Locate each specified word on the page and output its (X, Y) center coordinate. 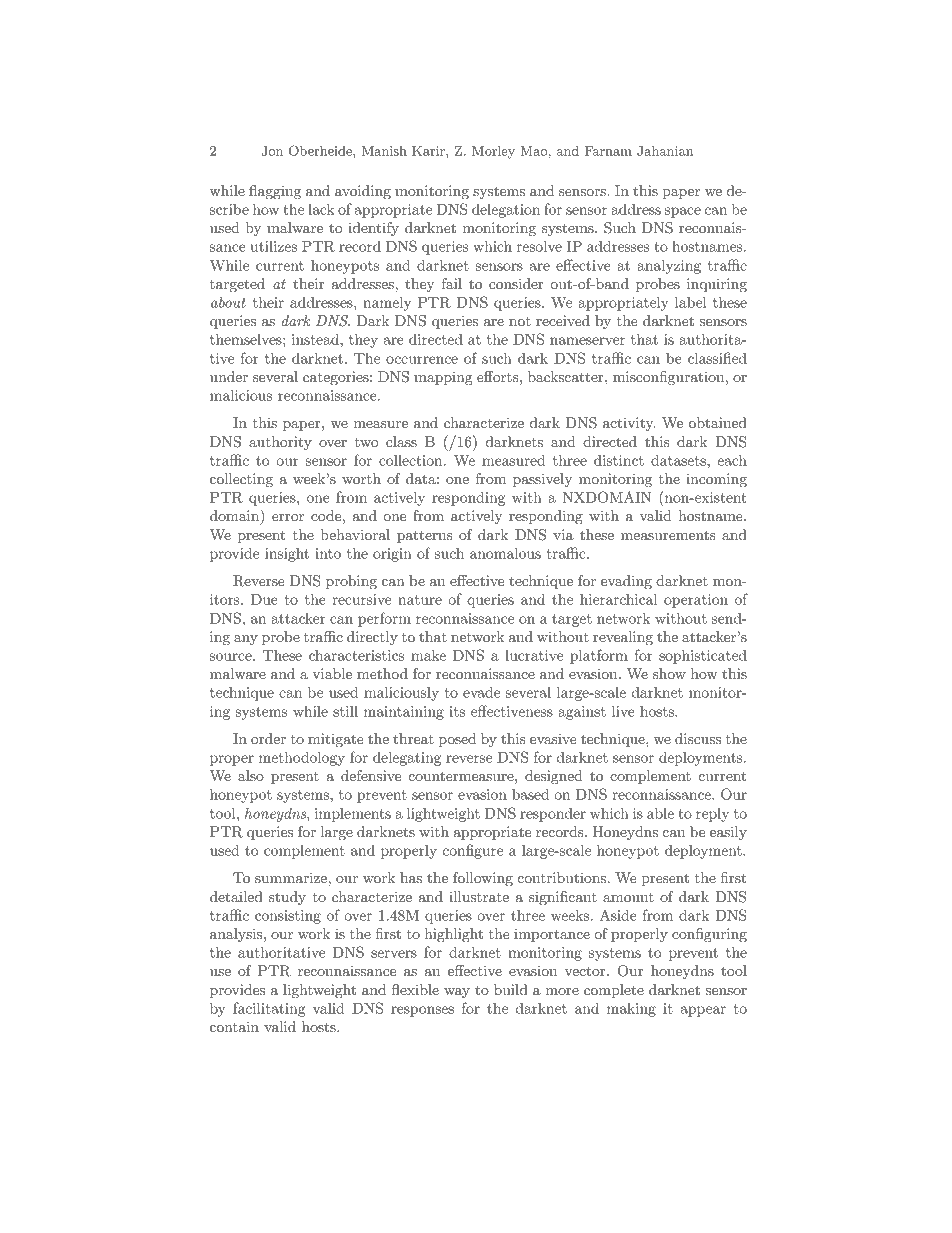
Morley (493, 152)
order (268, 738)
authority (280, 443)
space (683, 212)
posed (457, 740)
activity (629, 424)
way (457, 993)
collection (412, 460)
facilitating (269, 1009)
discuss (698, 738)
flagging (275, 192)
